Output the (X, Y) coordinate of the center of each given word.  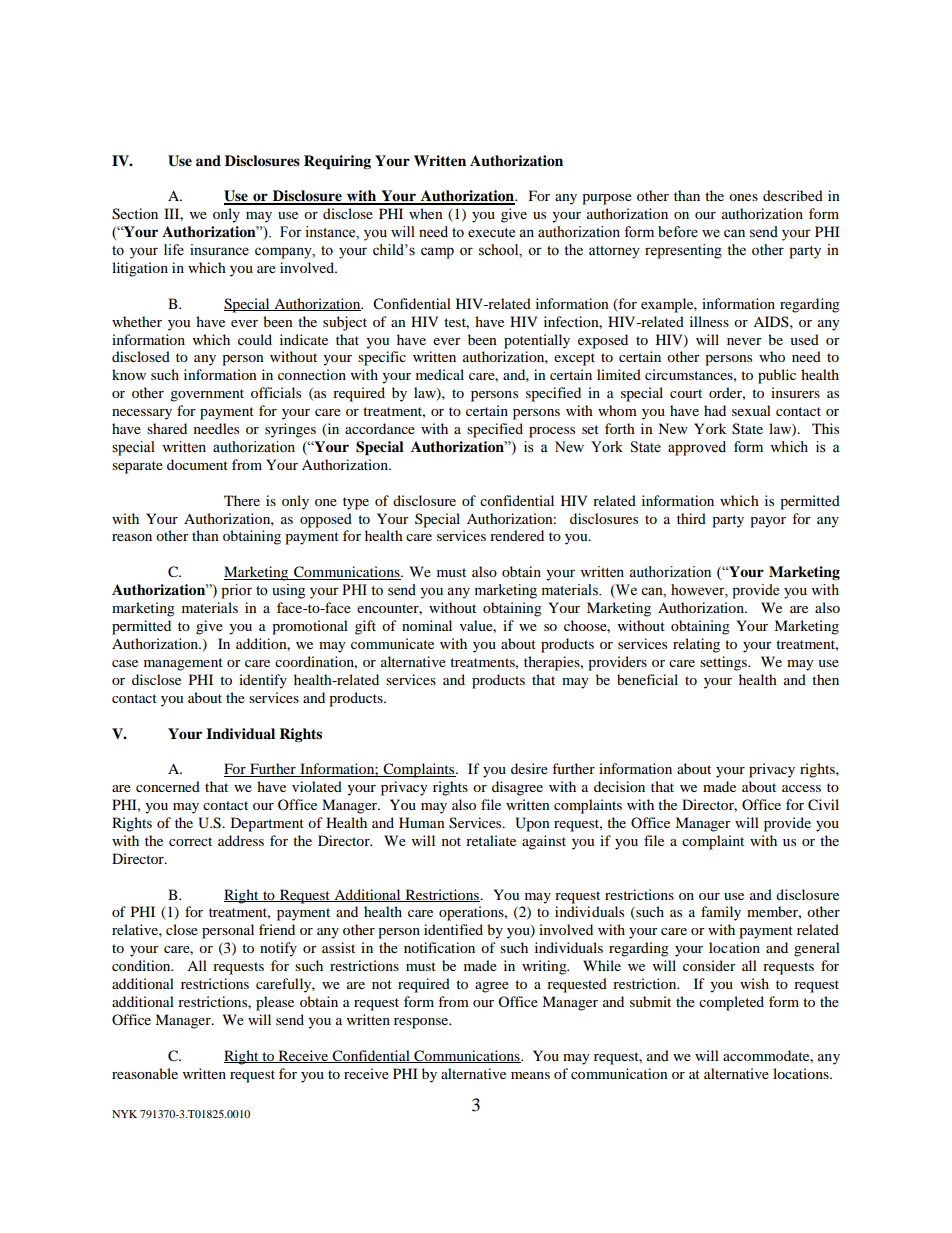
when (426, 213)
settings (724, 663)
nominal (427, 625)
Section (135, 214)
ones (743, 197)
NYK (124, 1114)
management (183, 664)
